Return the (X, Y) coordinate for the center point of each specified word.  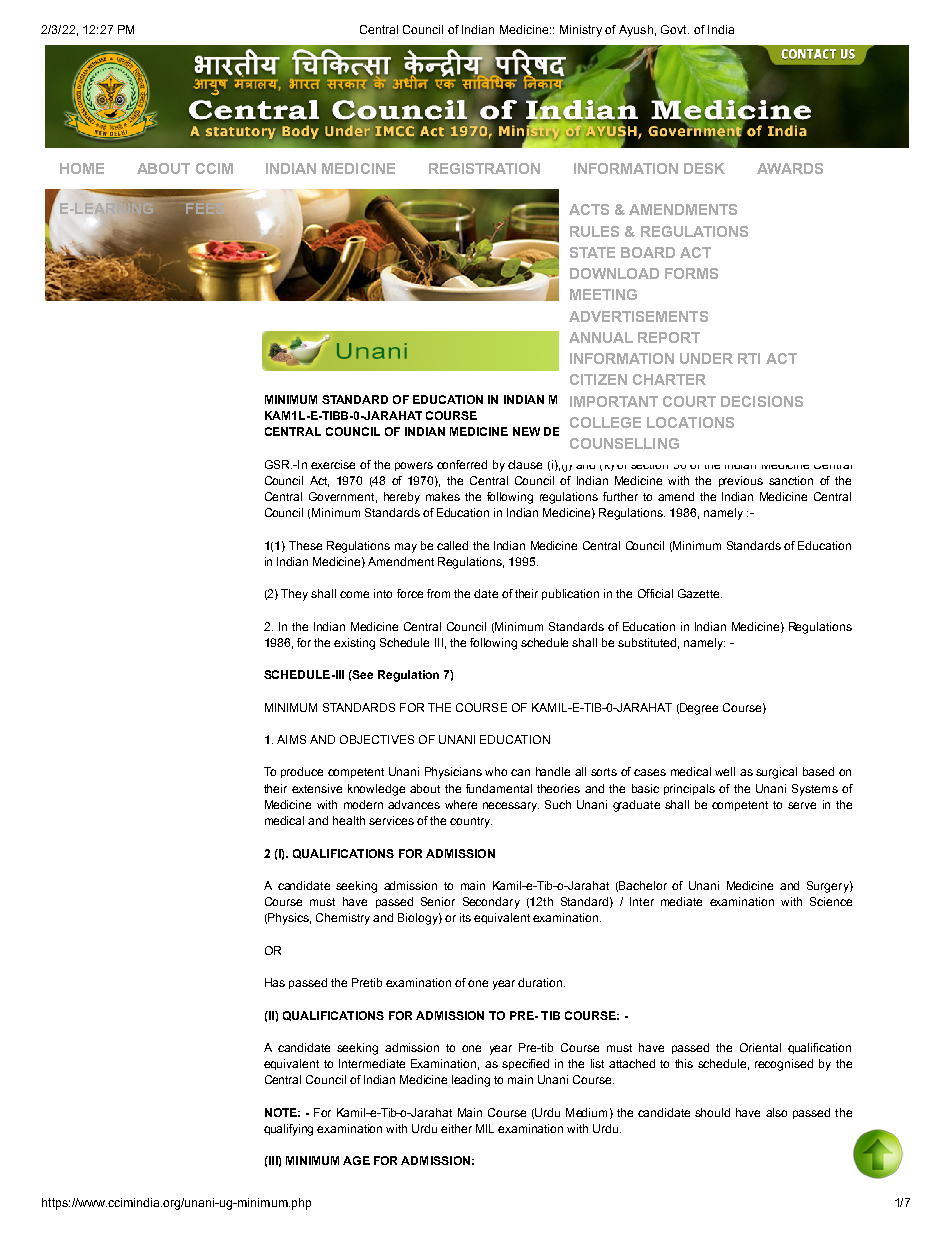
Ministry (581, 31)
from (438, 593)
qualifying (288, 1130)
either (456, 1128)
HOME (82, 168)
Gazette (700, 593)
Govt (675, 29)
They (294, 595)
